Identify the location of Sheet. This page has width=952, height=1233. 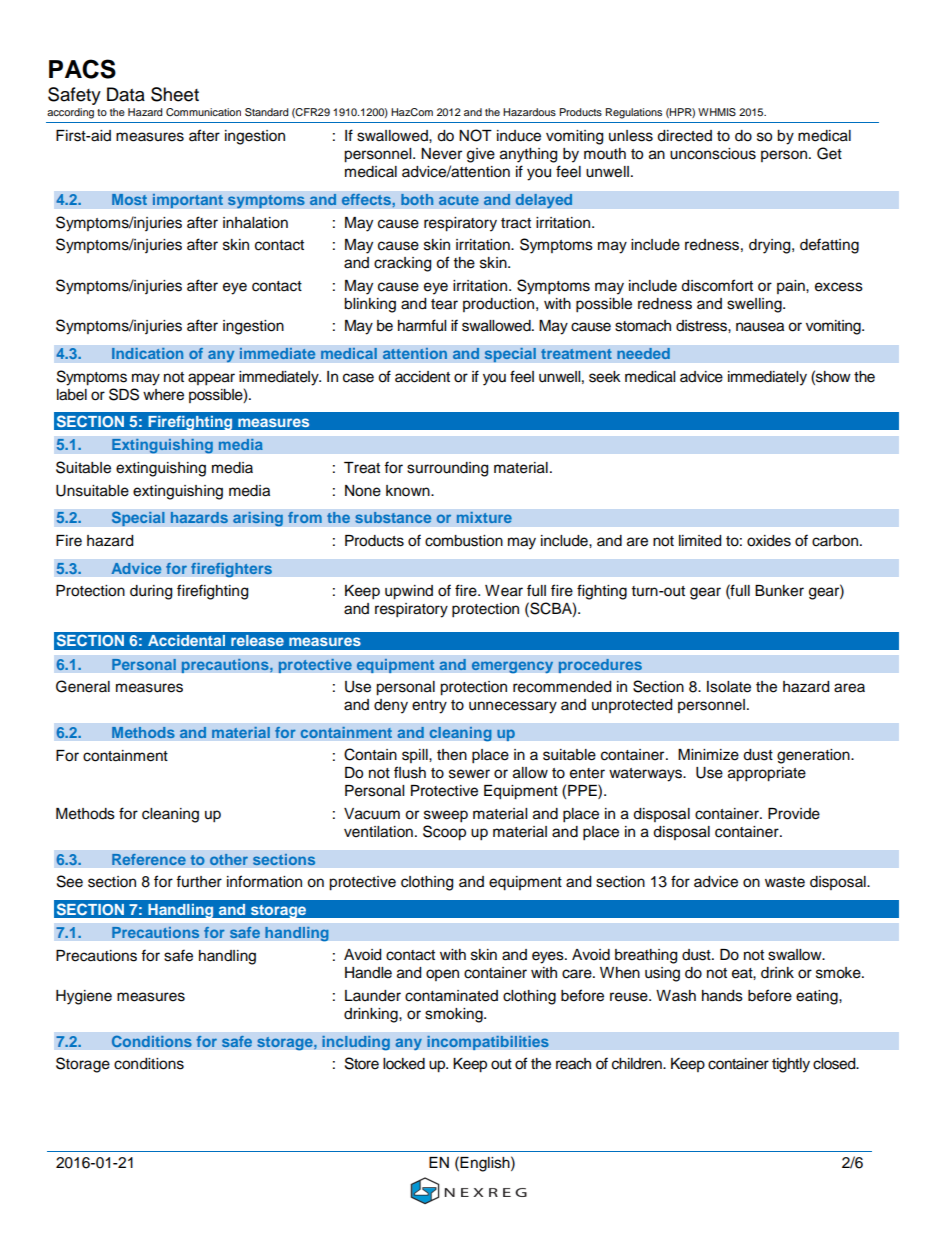
(175, 94).
